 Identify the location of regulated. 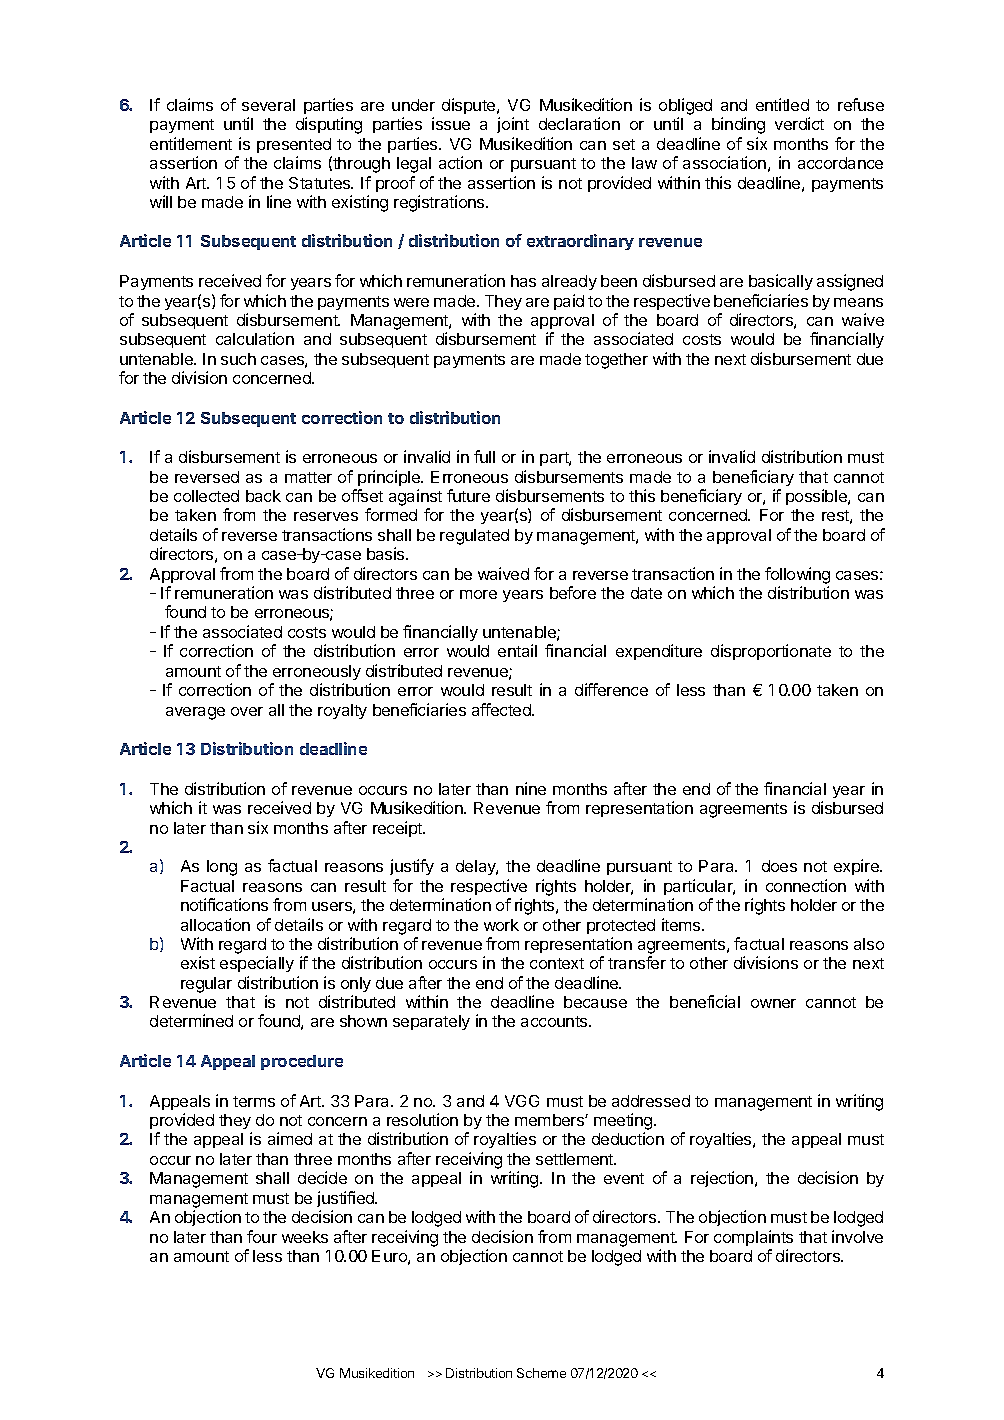
(474, 537).
